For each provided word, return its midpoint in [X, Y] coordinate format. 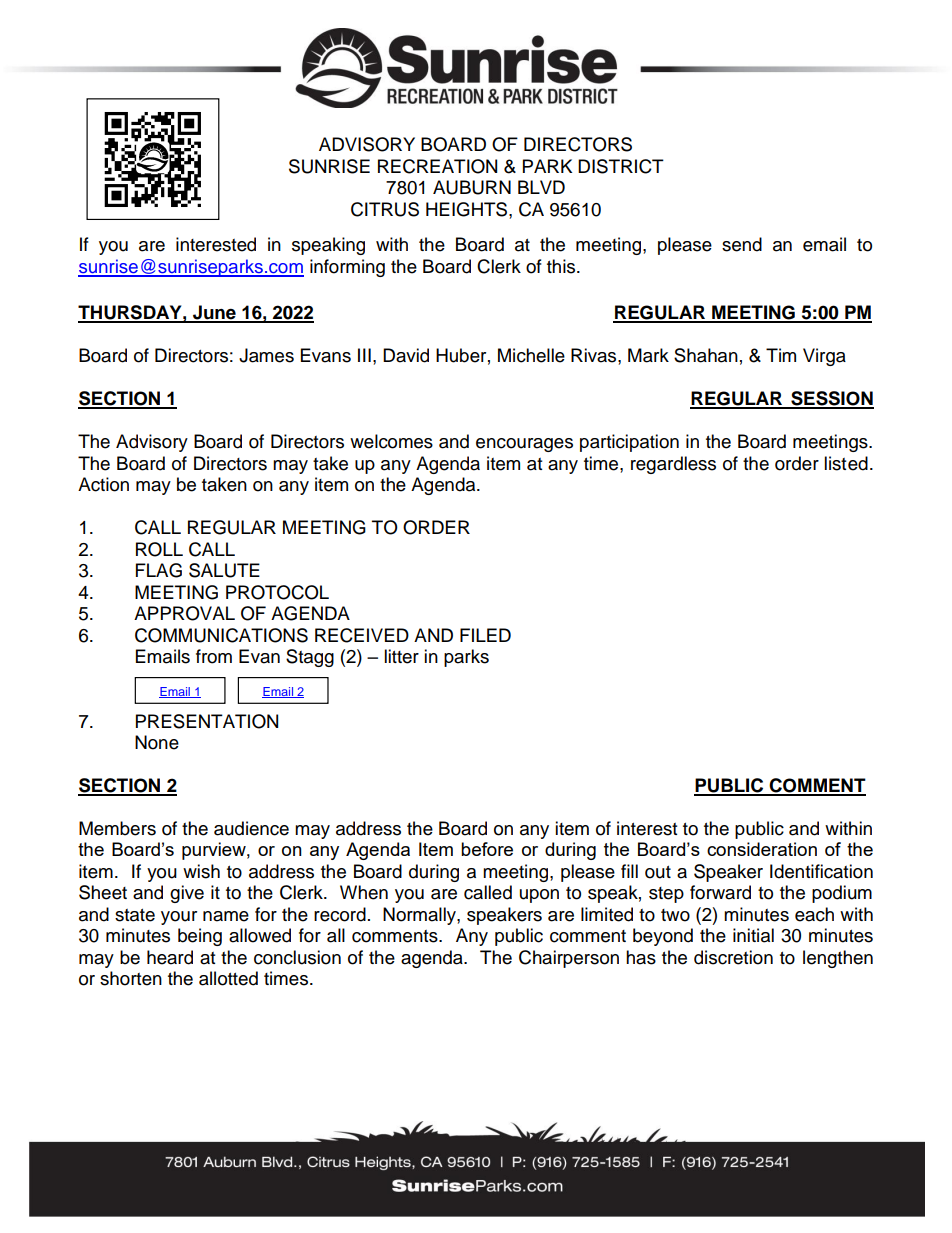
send [742, 244]
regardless [673, 465]
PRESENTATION [207, 721]
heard [170, 957]
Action [103, 484]
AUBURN [472, 187]
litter [401, 656]
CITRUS [385, 209]
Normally [420, 916]
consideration [762, 849]
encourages [524, 445]
